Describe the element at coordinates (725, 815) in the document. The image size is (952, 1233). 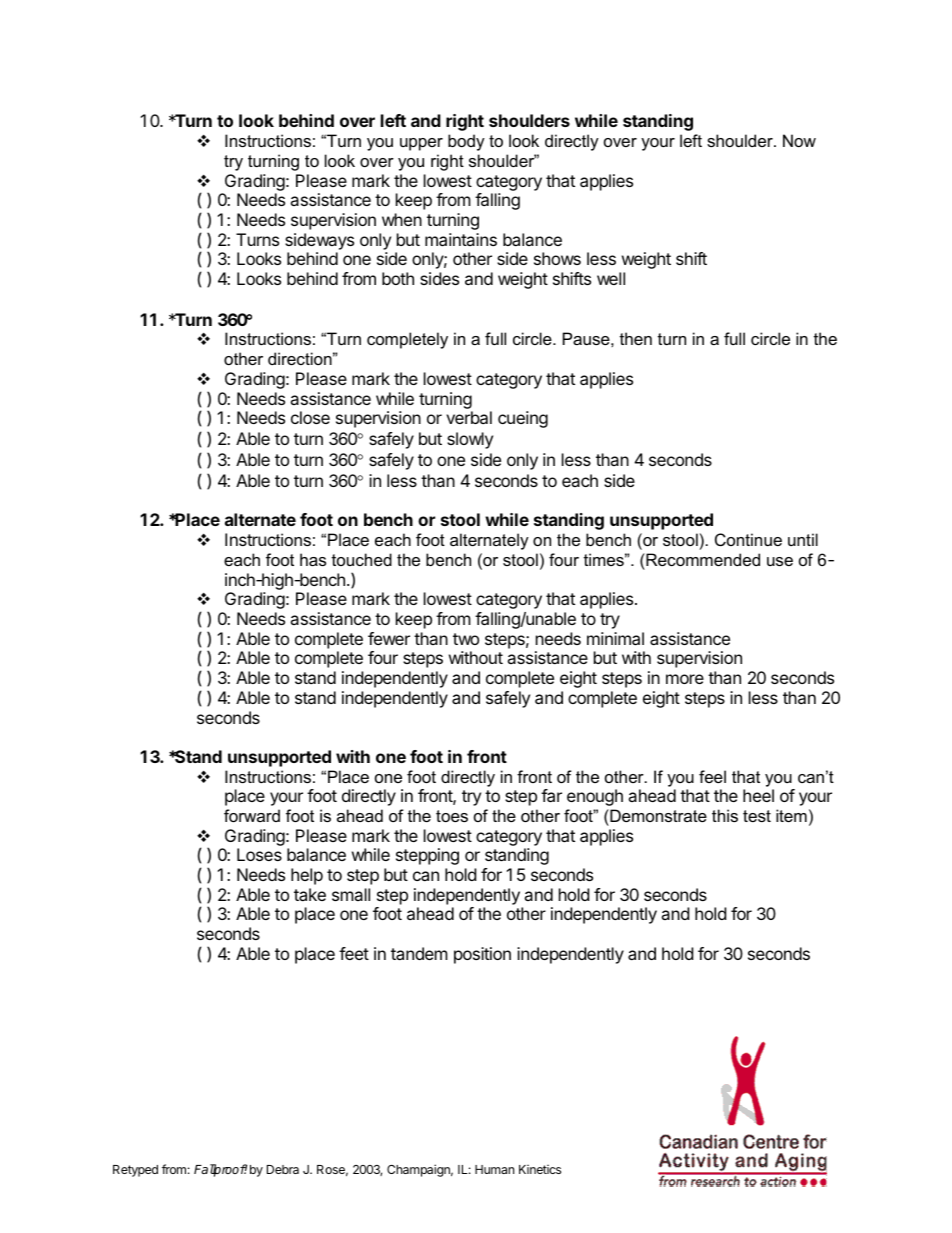
I see `this` at that location.
